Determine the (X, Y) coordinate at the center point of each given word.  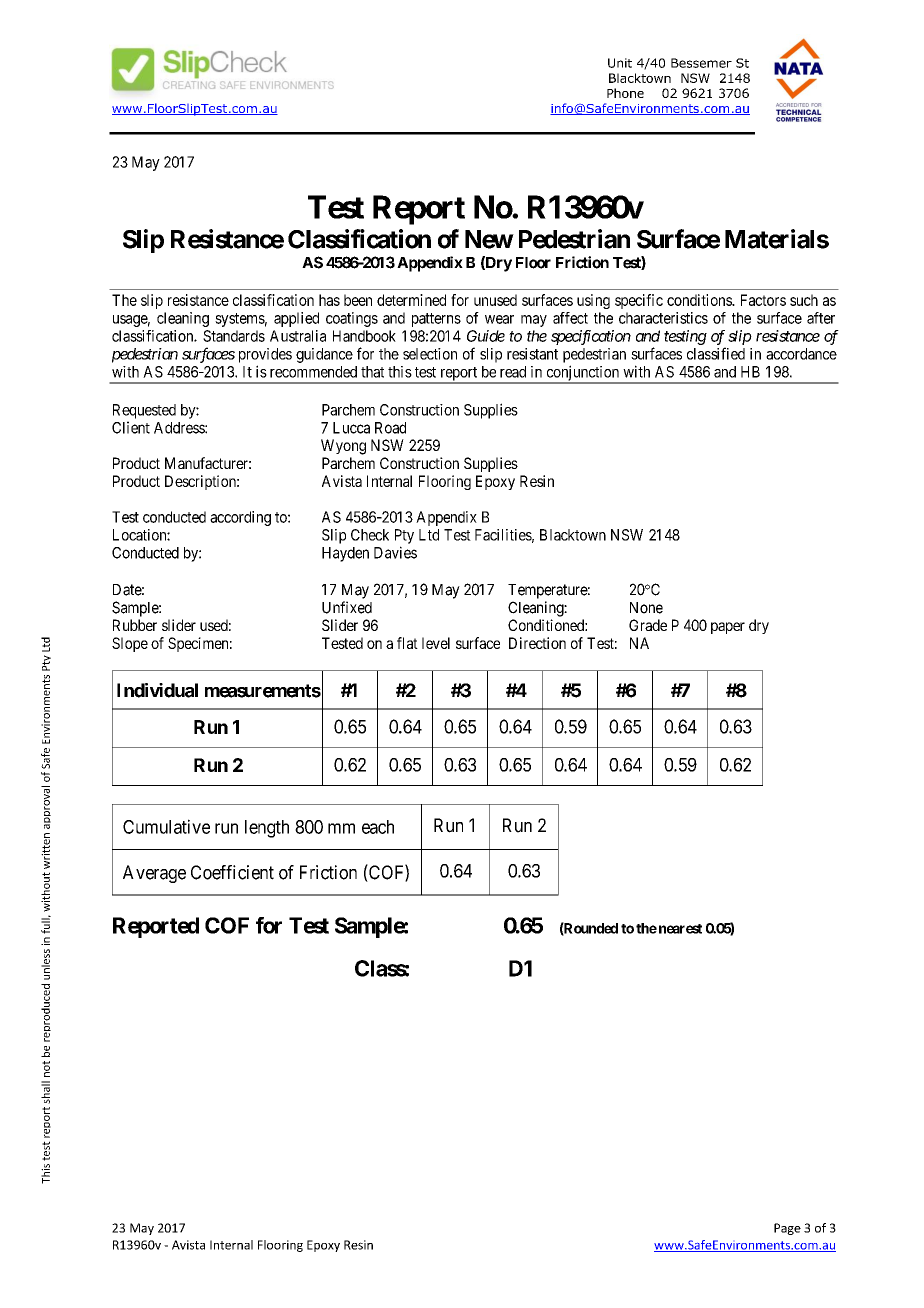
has (329, 300)
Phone (625, 93)
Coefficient (232, 872)
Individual (157, 690)
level (436, 643)
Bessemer (701, 63)
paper (728, 628)
